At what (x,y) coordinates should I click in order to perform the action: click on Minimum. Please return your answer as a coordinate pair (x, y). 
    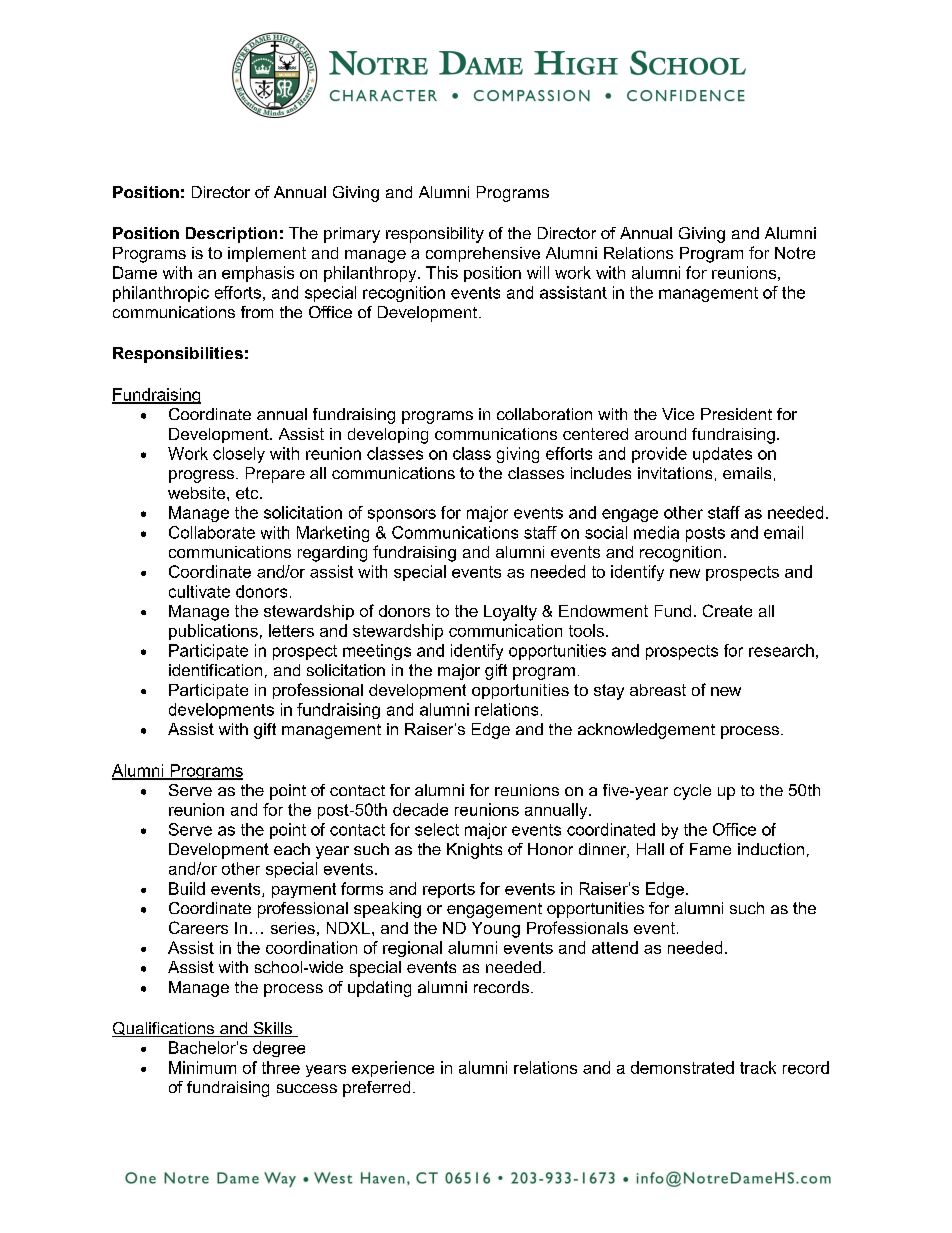
    Looking at the image, I should click on (202, 1067).
